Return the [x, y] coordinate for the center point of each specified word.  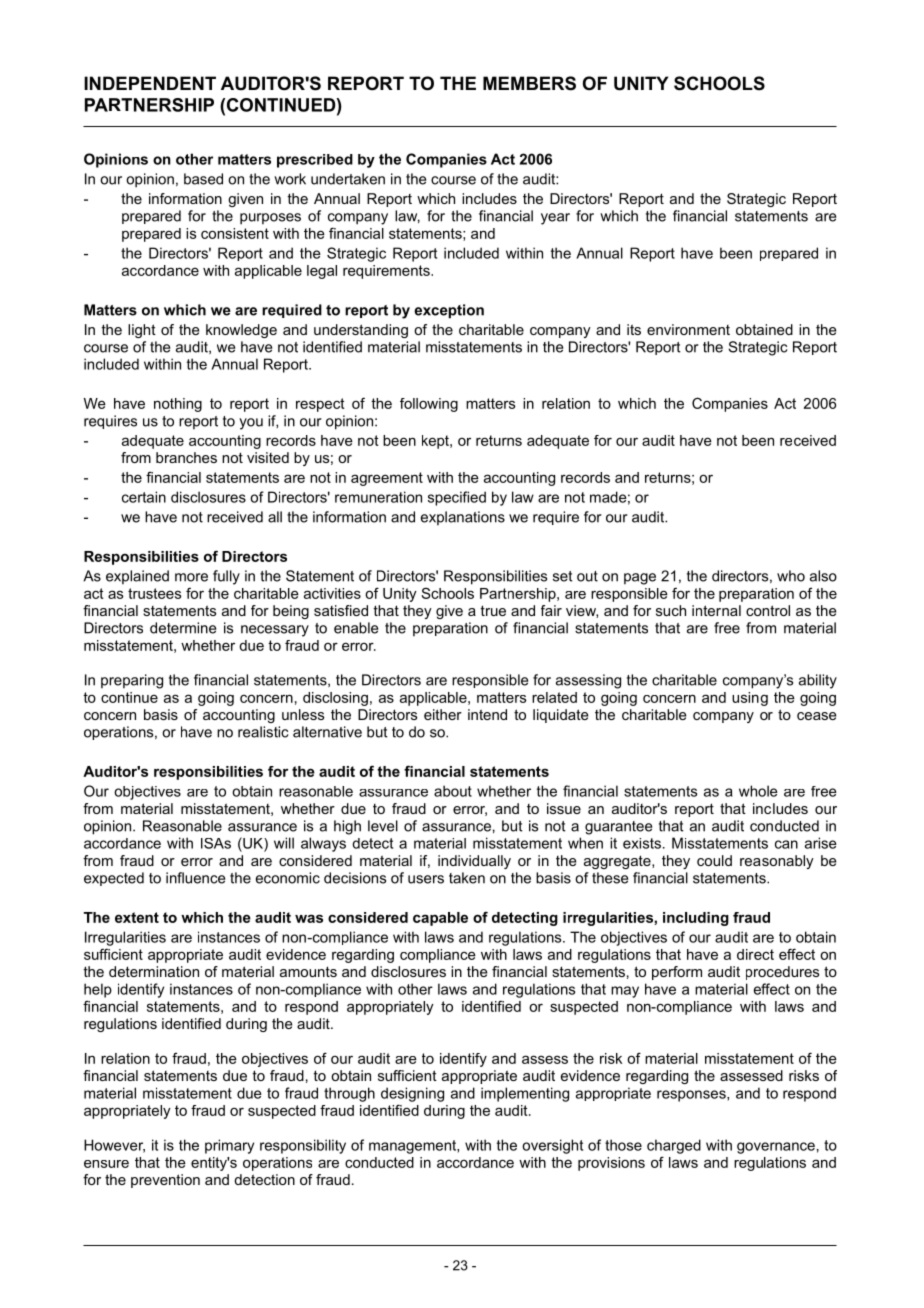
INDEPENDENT [150, 83]
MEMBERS [529, 83]
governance [776, 1148]
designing [412, 1094]
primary [229, 1146]
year [555, 219]
